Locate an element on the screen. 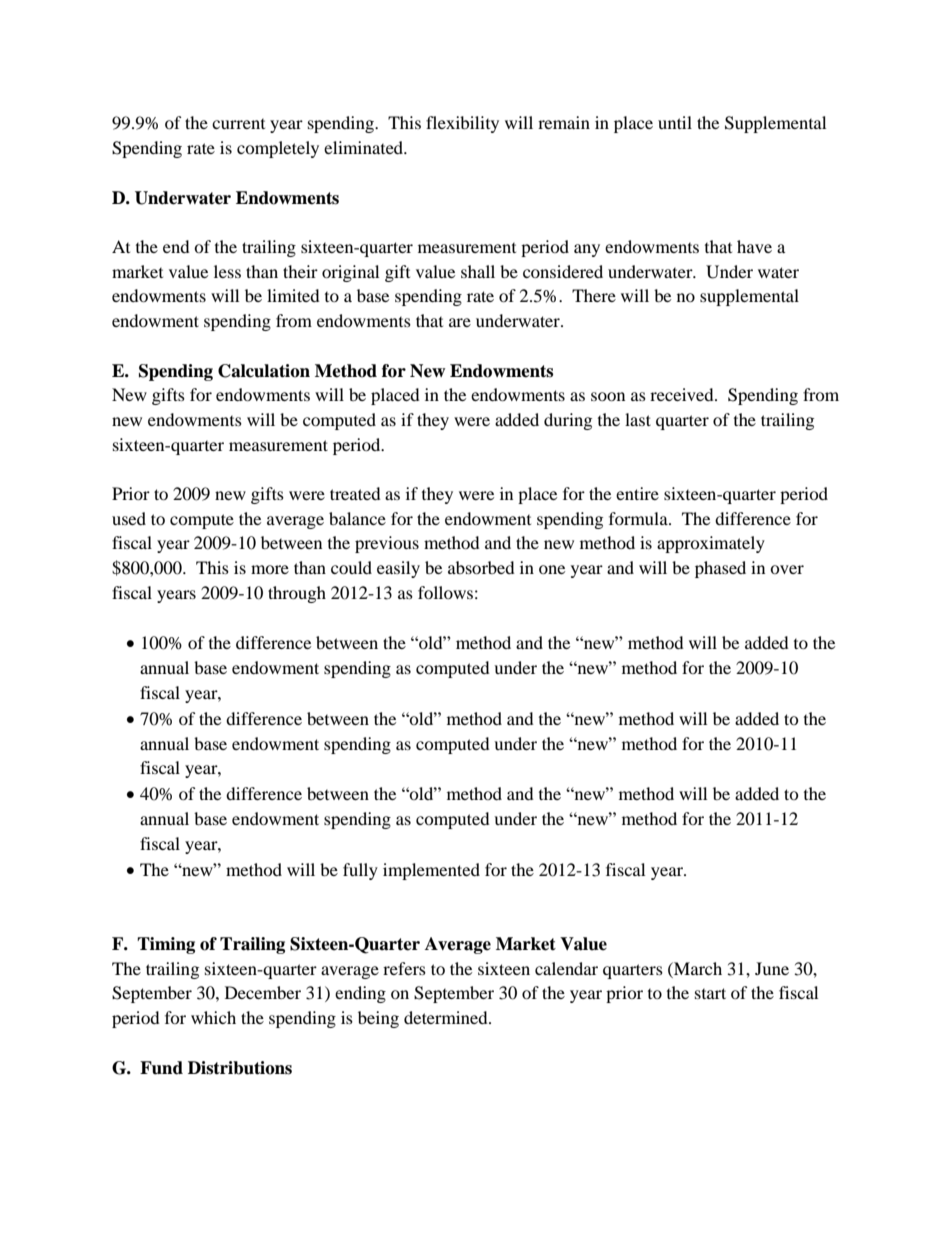  March is located at coordinates (697, 968).
